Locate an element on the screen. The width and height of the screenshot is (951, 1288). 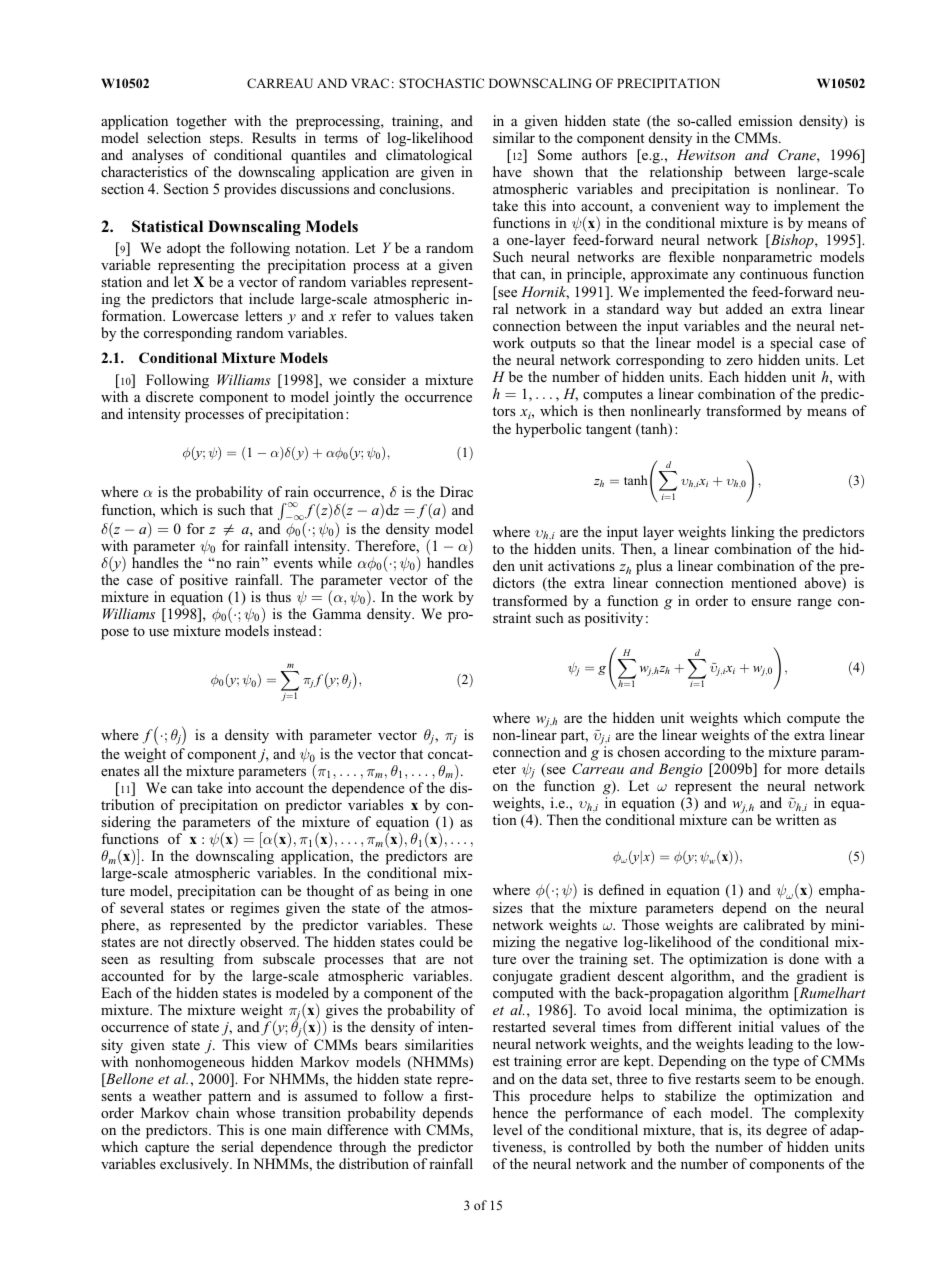
written is located at coordinates (797, 819).
